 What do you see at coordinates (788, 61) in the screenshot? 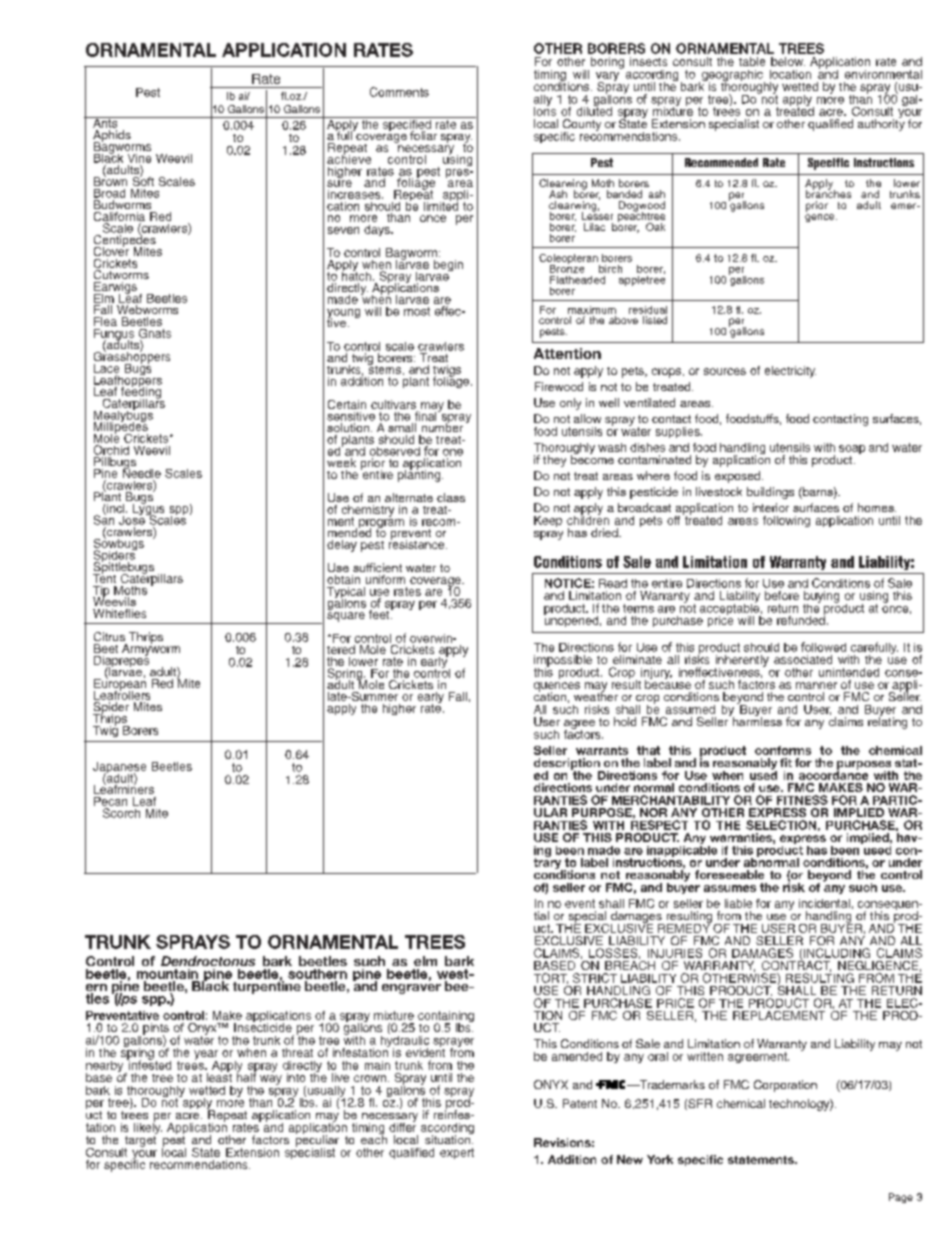
I see `below` at bounding box center [788, 61].
